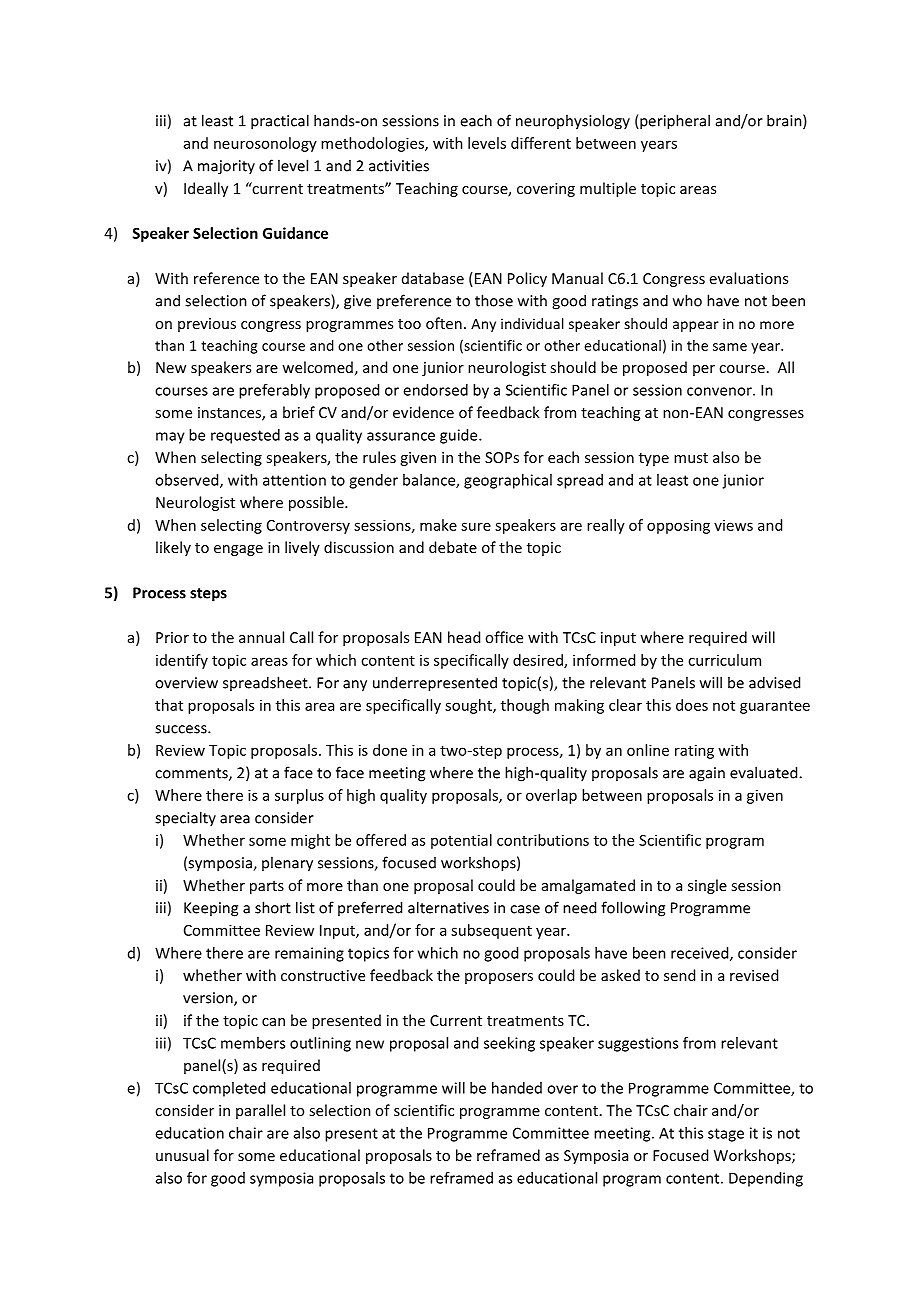 Image resolution: width=924 pixels, height=1308 pixels. What do you see at coordinates (707, 774) in the screenshot?
I see `again` at bounding box center [707, 774].
